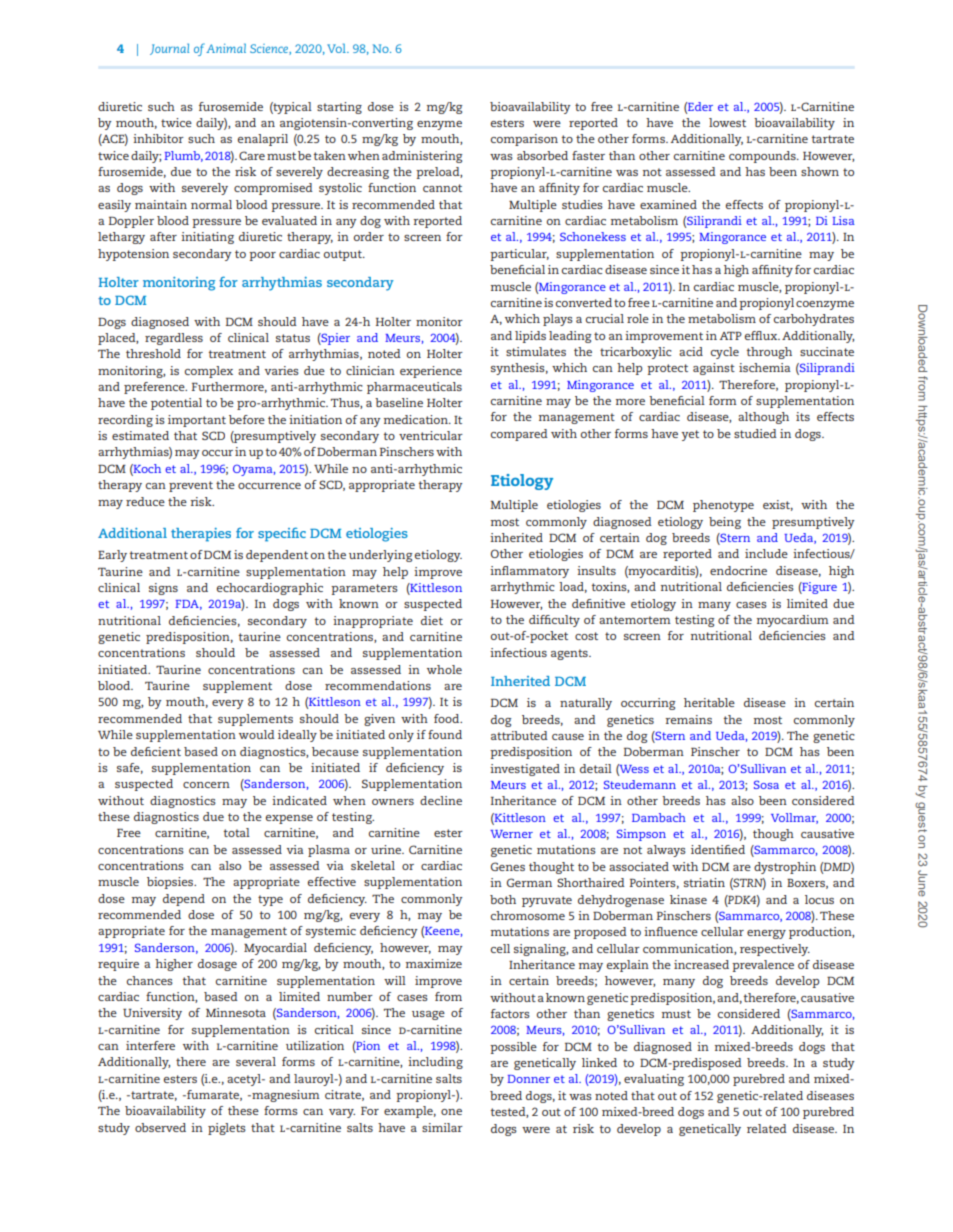  I want to click on piglets, so click(227, 1129).
